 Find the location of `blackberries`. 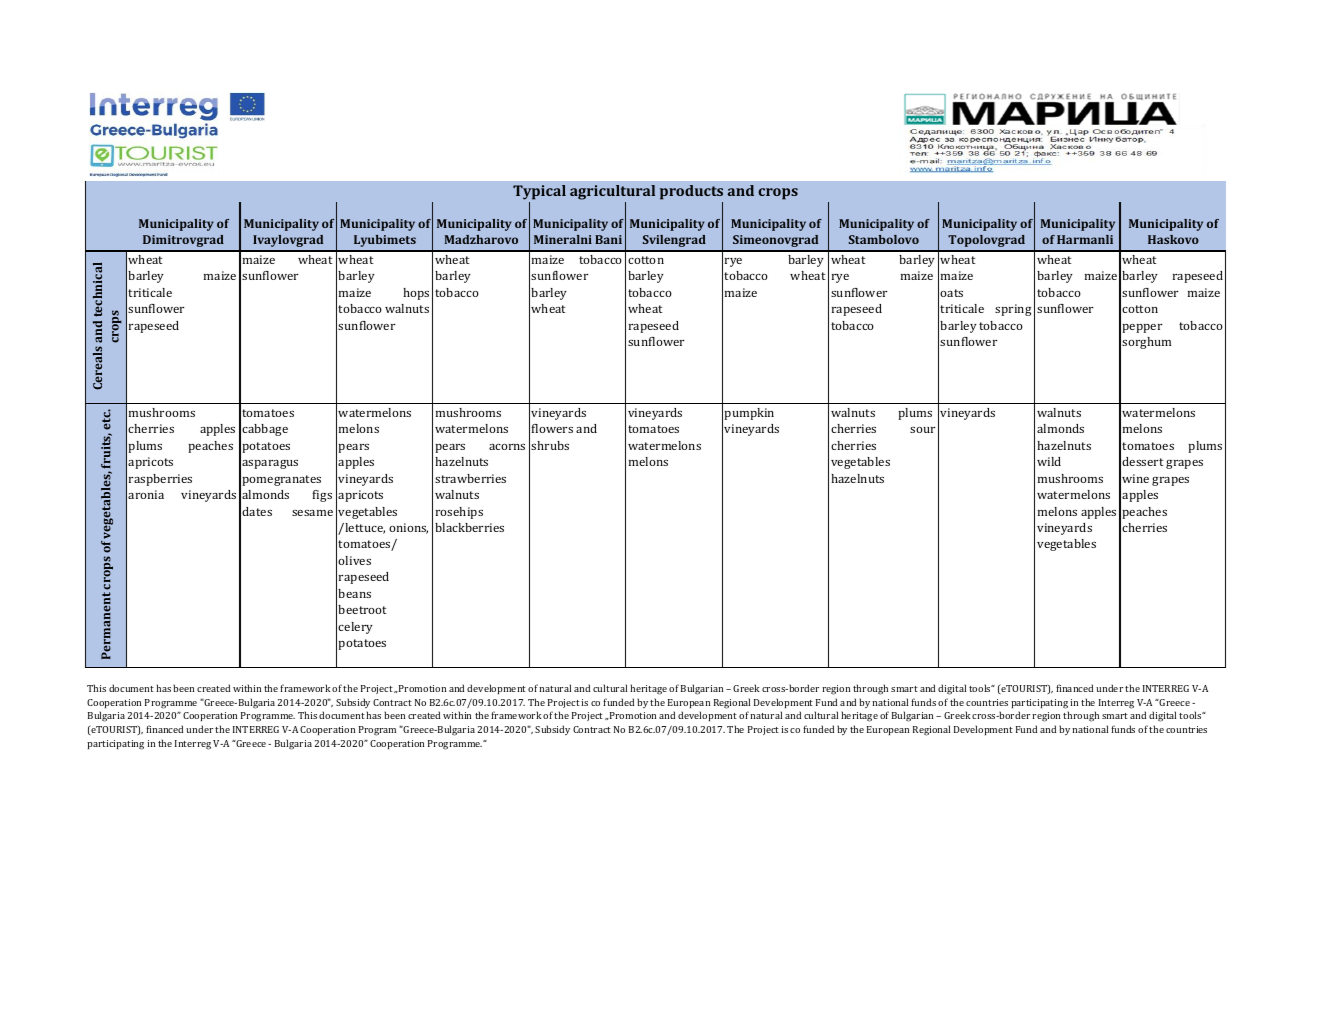

blackberries is located at coordinates (469, 527).
